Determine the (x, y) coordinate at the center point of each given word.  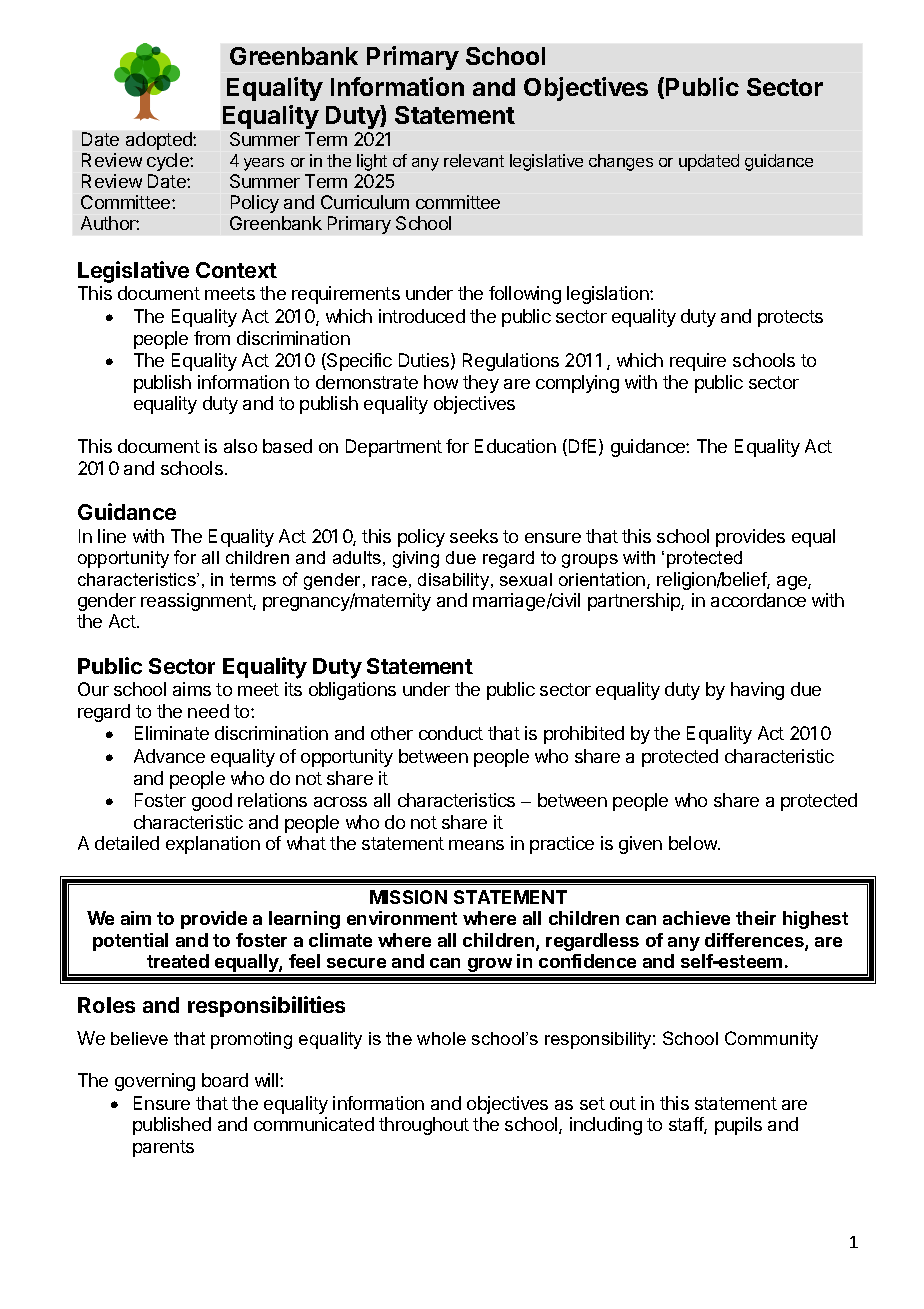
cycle (169, 162)
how (441, 382)
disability (455, 581)
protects (790, 318)
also (240, 446)
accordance (758, 600)
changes (621, 162)
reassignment (197, 602)
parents (163, 1148)
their (756, 918)
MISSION (408, 897)
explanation (213, 845)
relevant (474, 160)
